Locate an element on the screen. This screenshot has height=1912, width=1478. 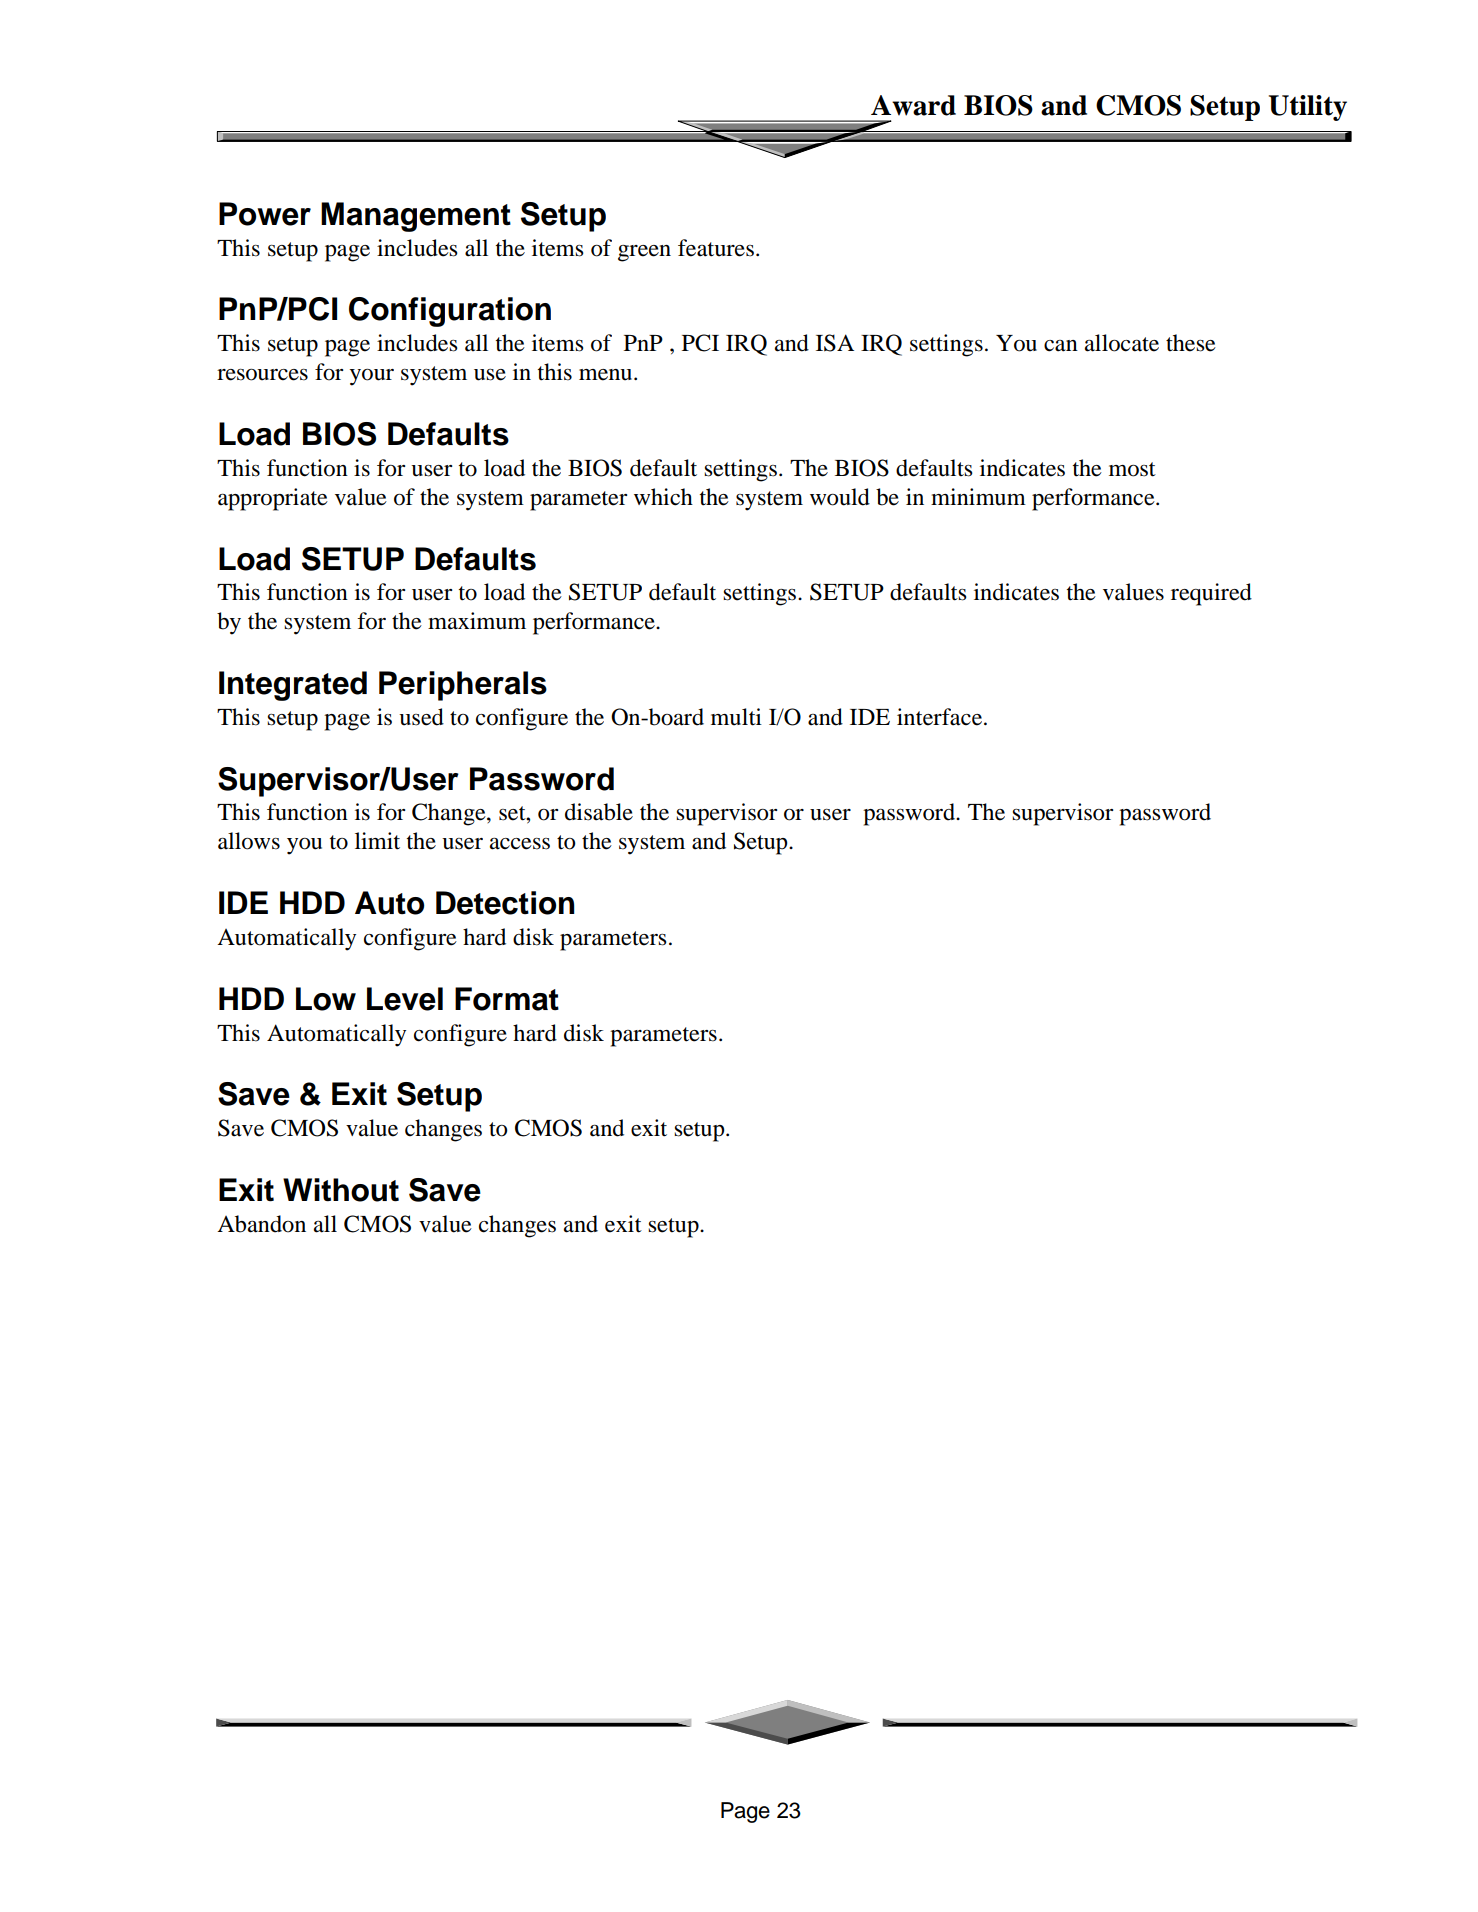
these is located at coordinates (1191, 343).
